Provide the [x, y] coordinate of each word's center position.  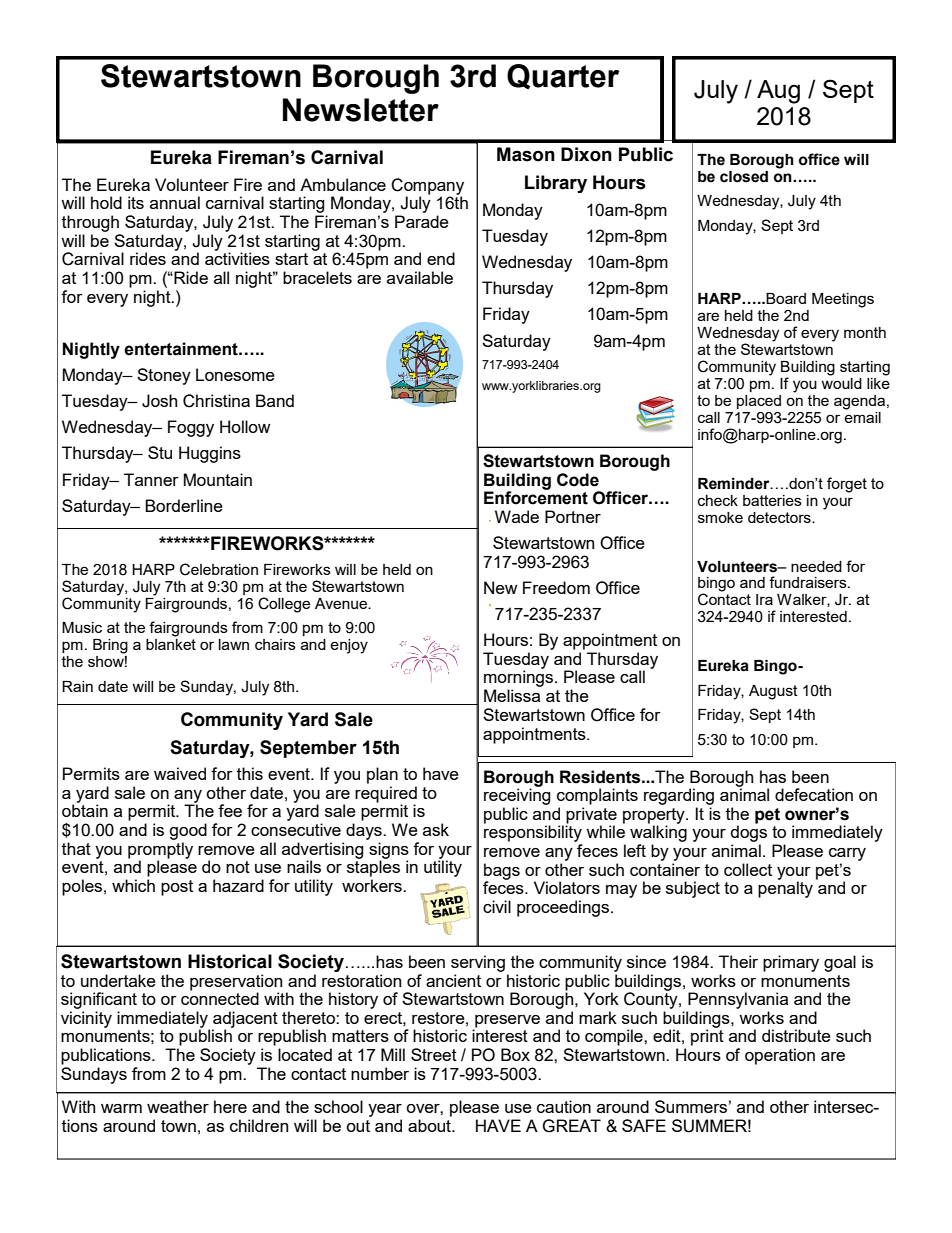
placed [759, 402]
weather [178, 1106]
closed [744, 177]
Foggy [191, 428]
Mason [526, 154]
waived [180, 773]
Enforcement [536, 497]
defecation [814, 794]
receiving [517, 795]
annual [175, 202]
